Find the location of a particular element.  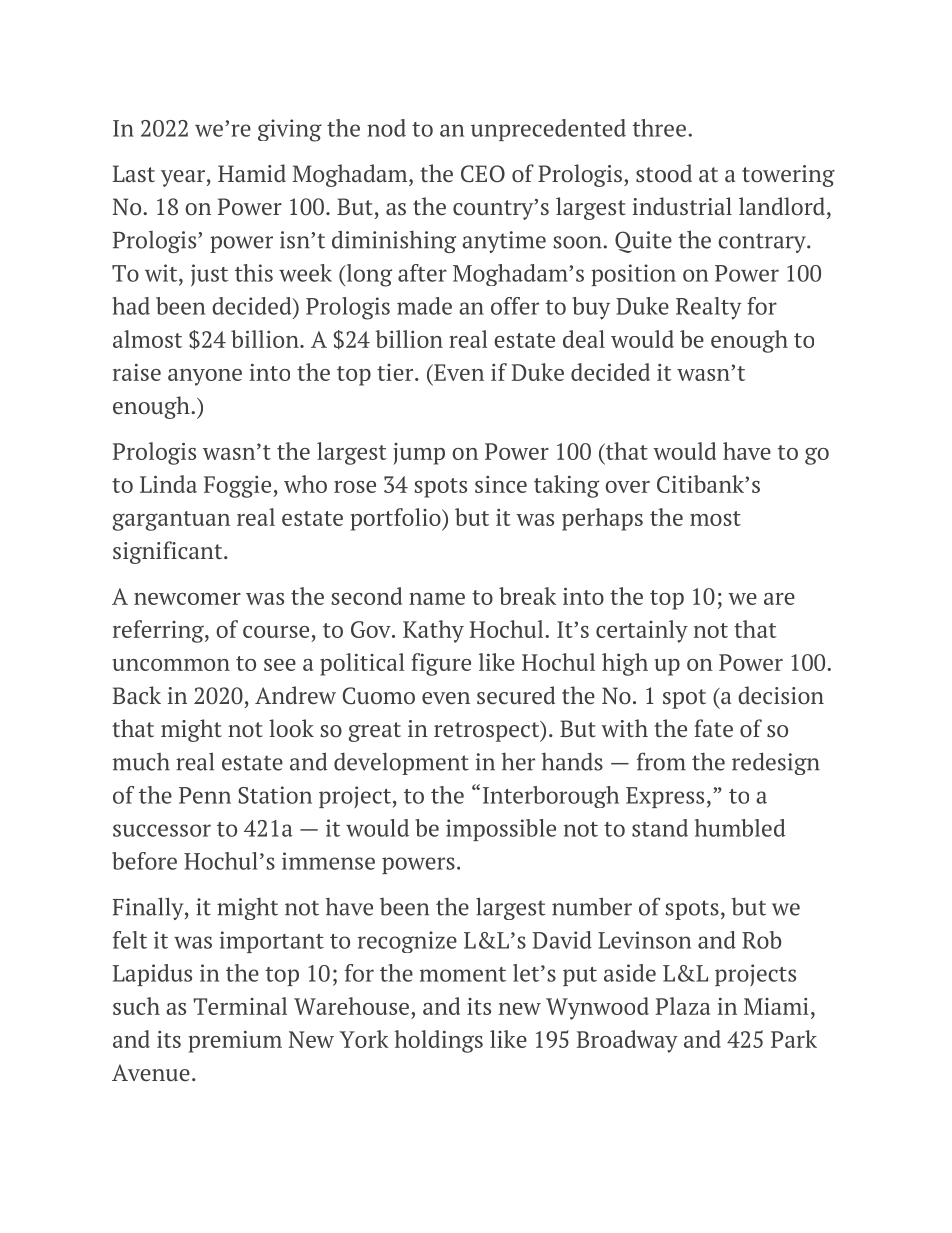

position is located at coordinates (633, 275).
